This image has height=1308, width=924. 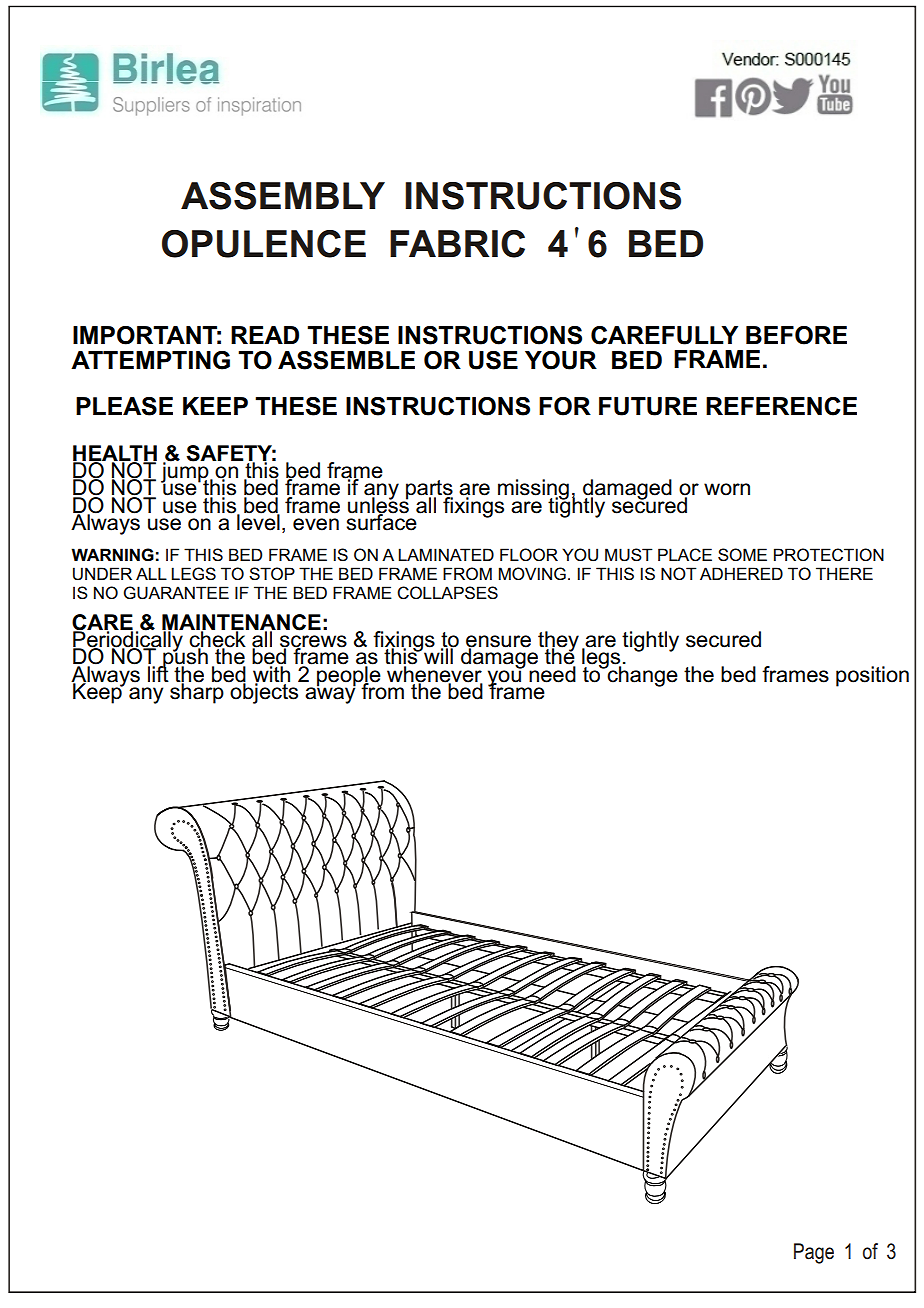 I want to click on sharp, so click(x=197, y=692).
